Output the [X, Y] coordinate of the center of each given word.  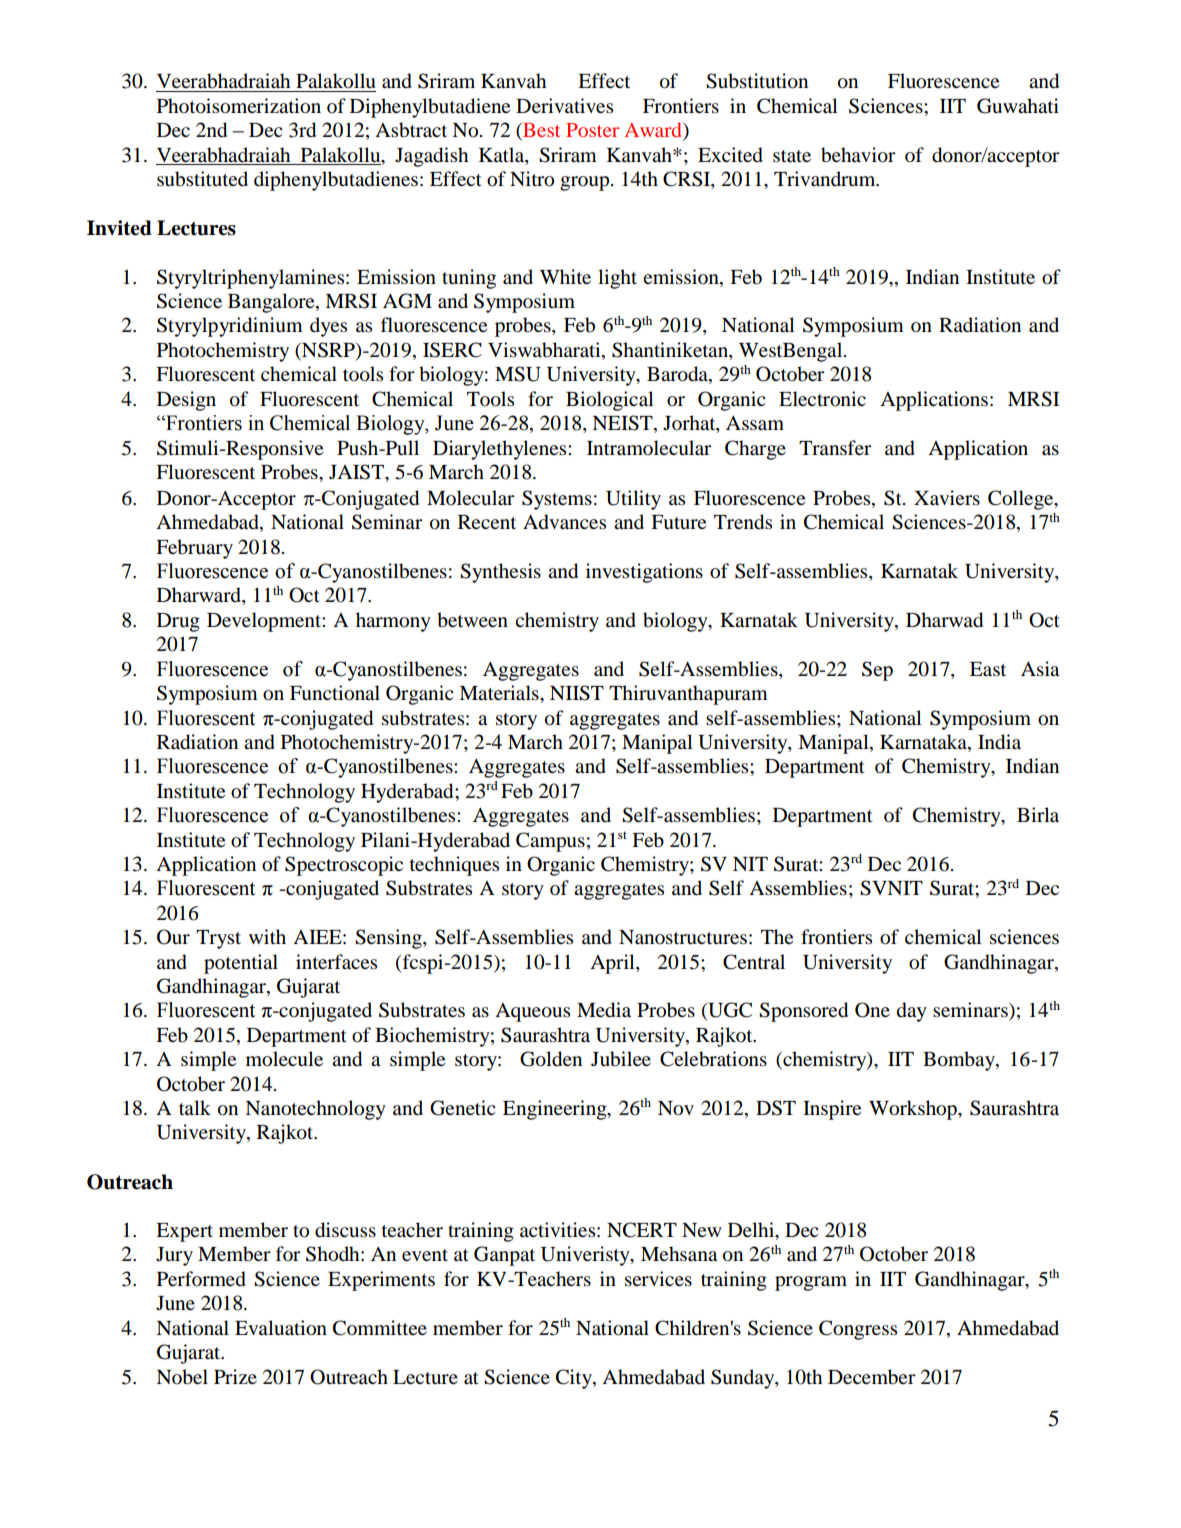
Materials [500, 693]
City [575, 1379]
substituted [202, 179]
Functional [335, 693]
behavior [858, 155]
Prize [235, 1376]
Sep [877, 671]
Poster [592, 130]
